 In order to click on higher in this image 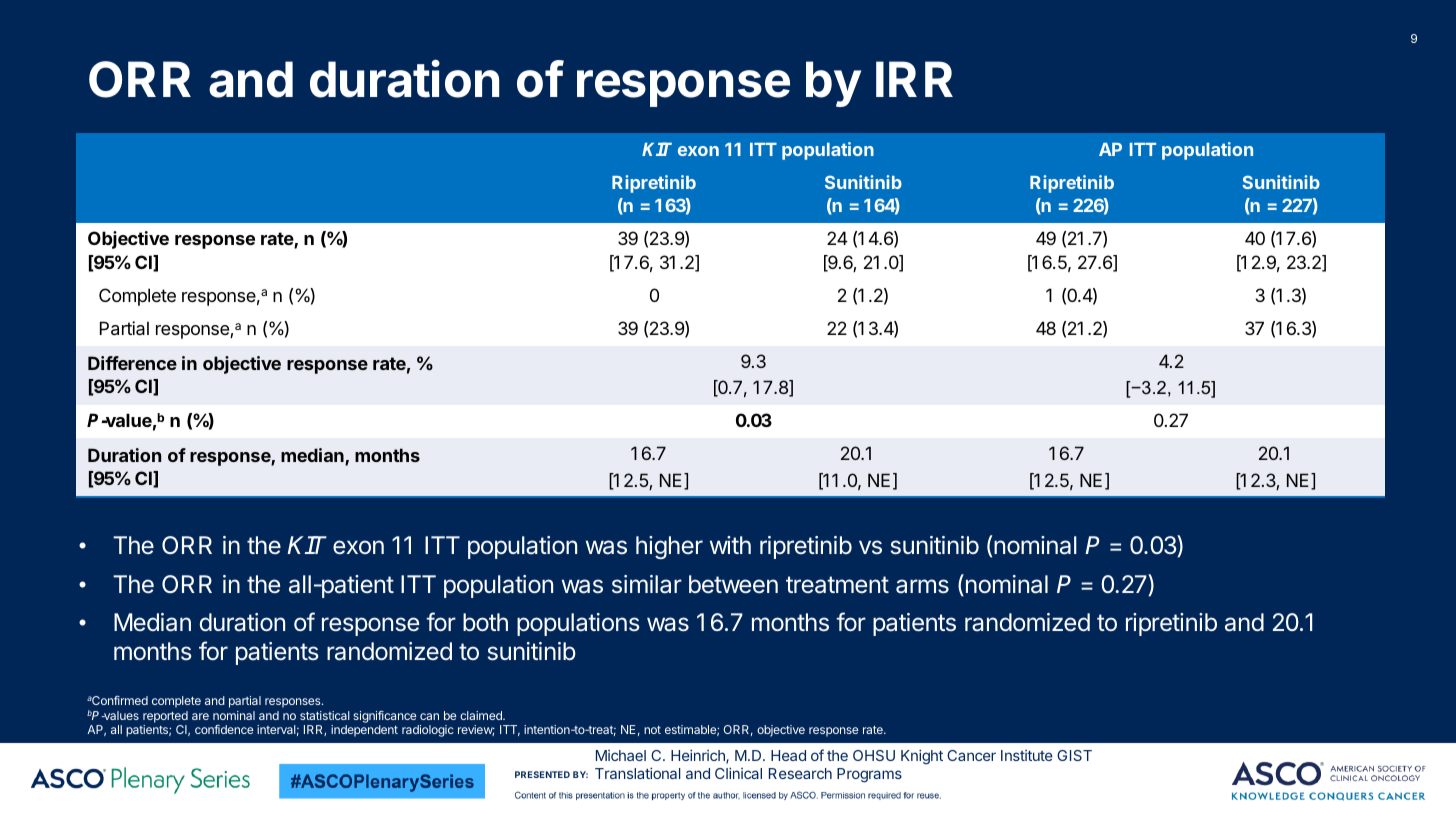, I will do `click(669, 547)`.
